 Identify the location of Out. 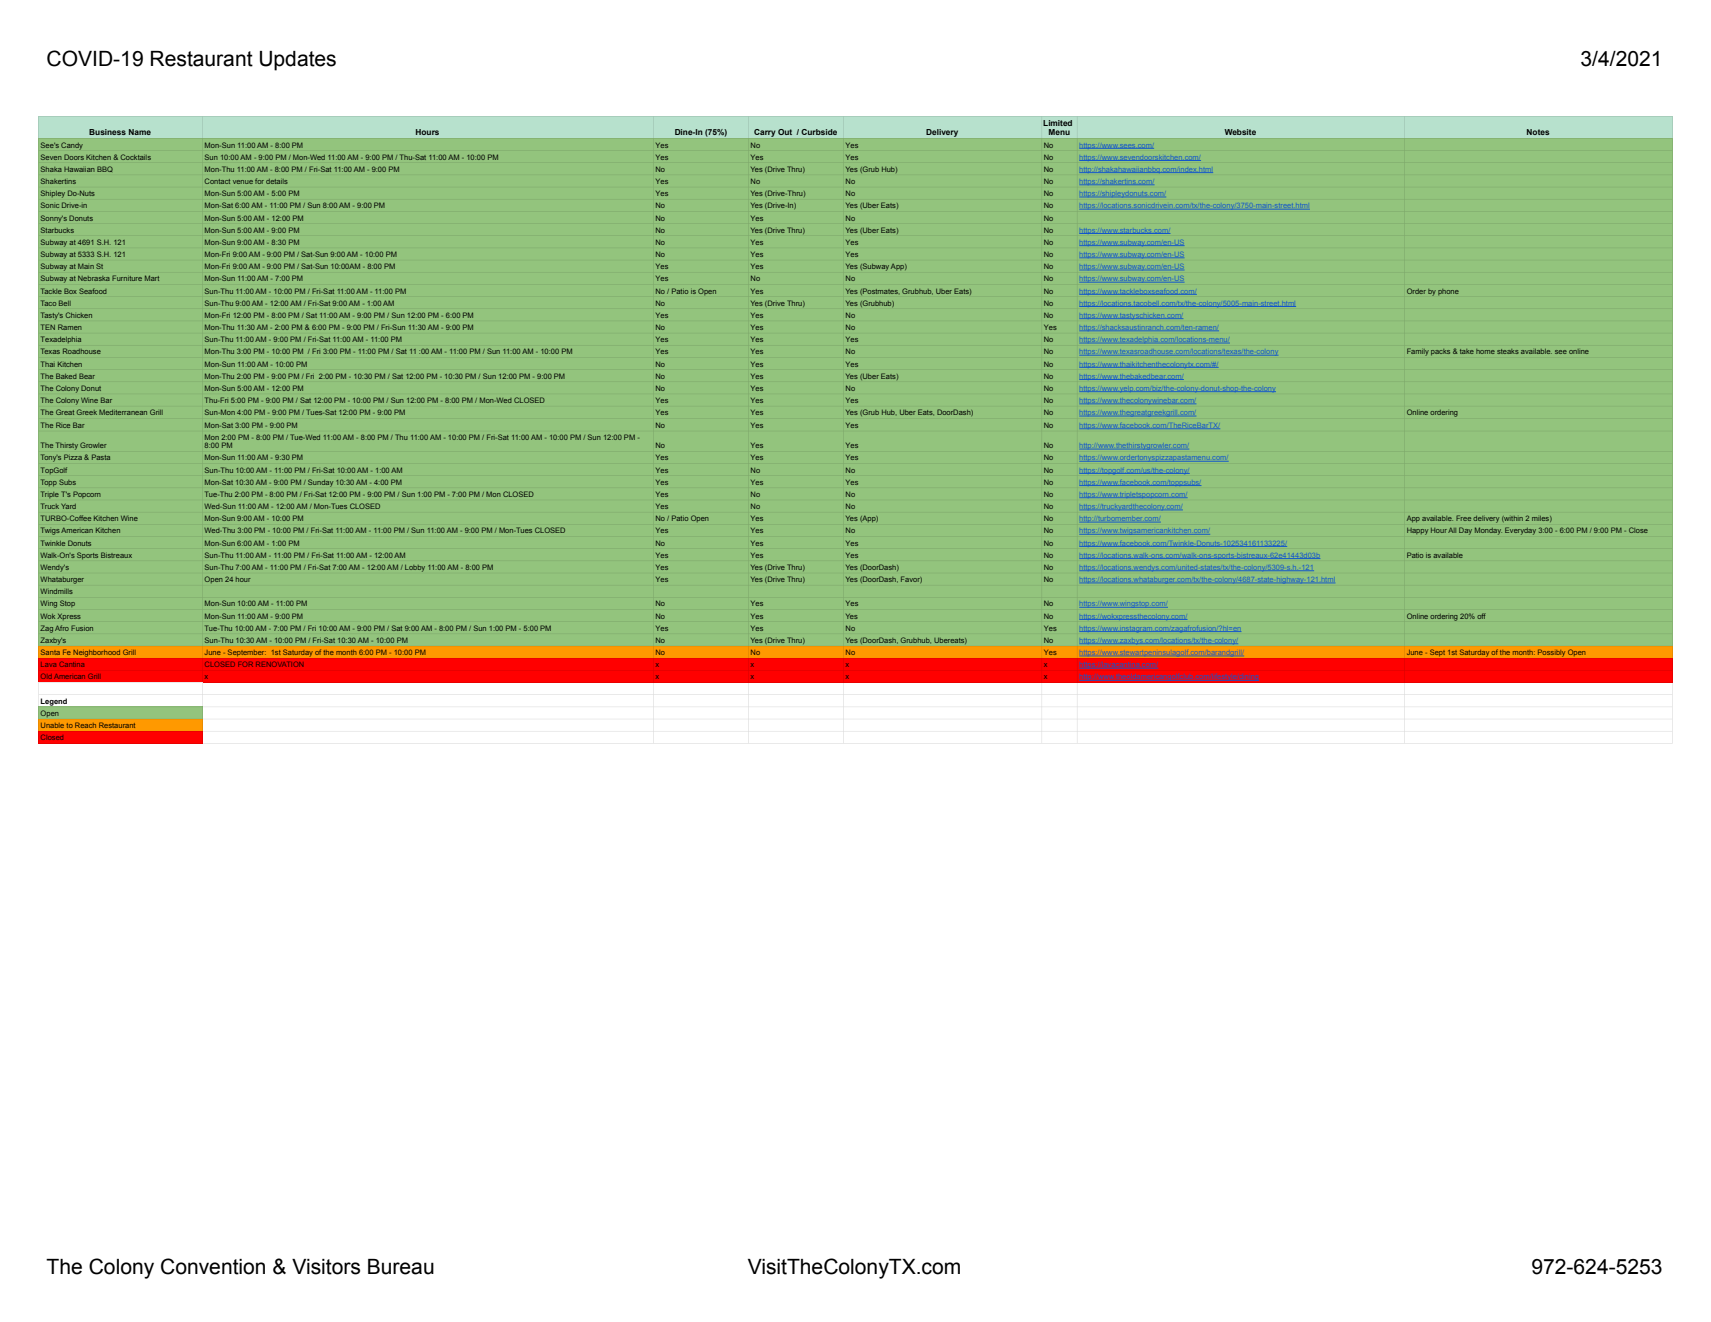
(785, 132).
